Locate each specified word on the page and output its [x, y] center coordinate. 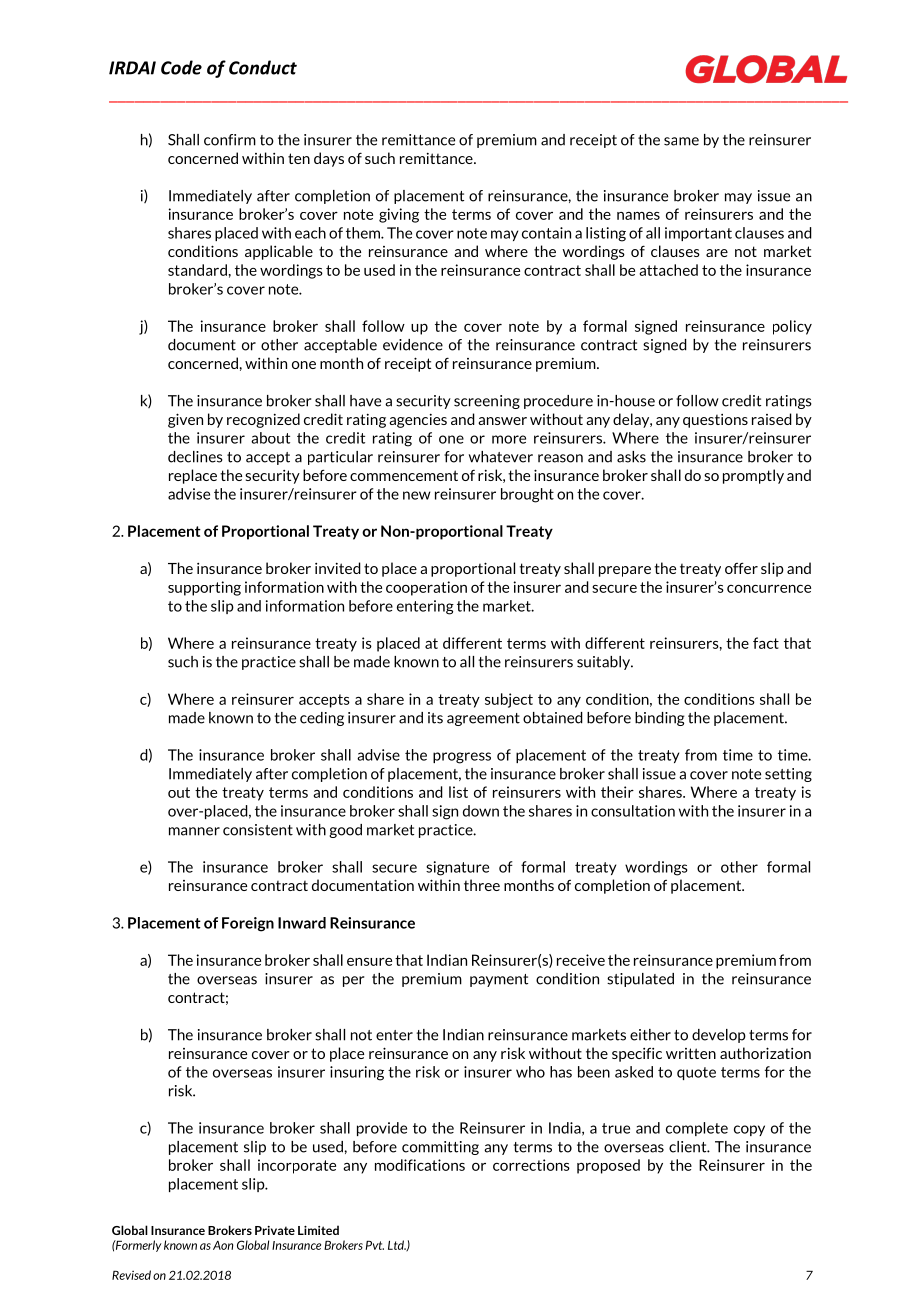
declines [195, 457]
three [482, 885]
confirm [230, 140]
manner [194, 831]
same [681, 141]
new [417, 495]
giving [399, 215]
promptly [753, 476]
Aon [223, 1245]
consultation [633, 811]
